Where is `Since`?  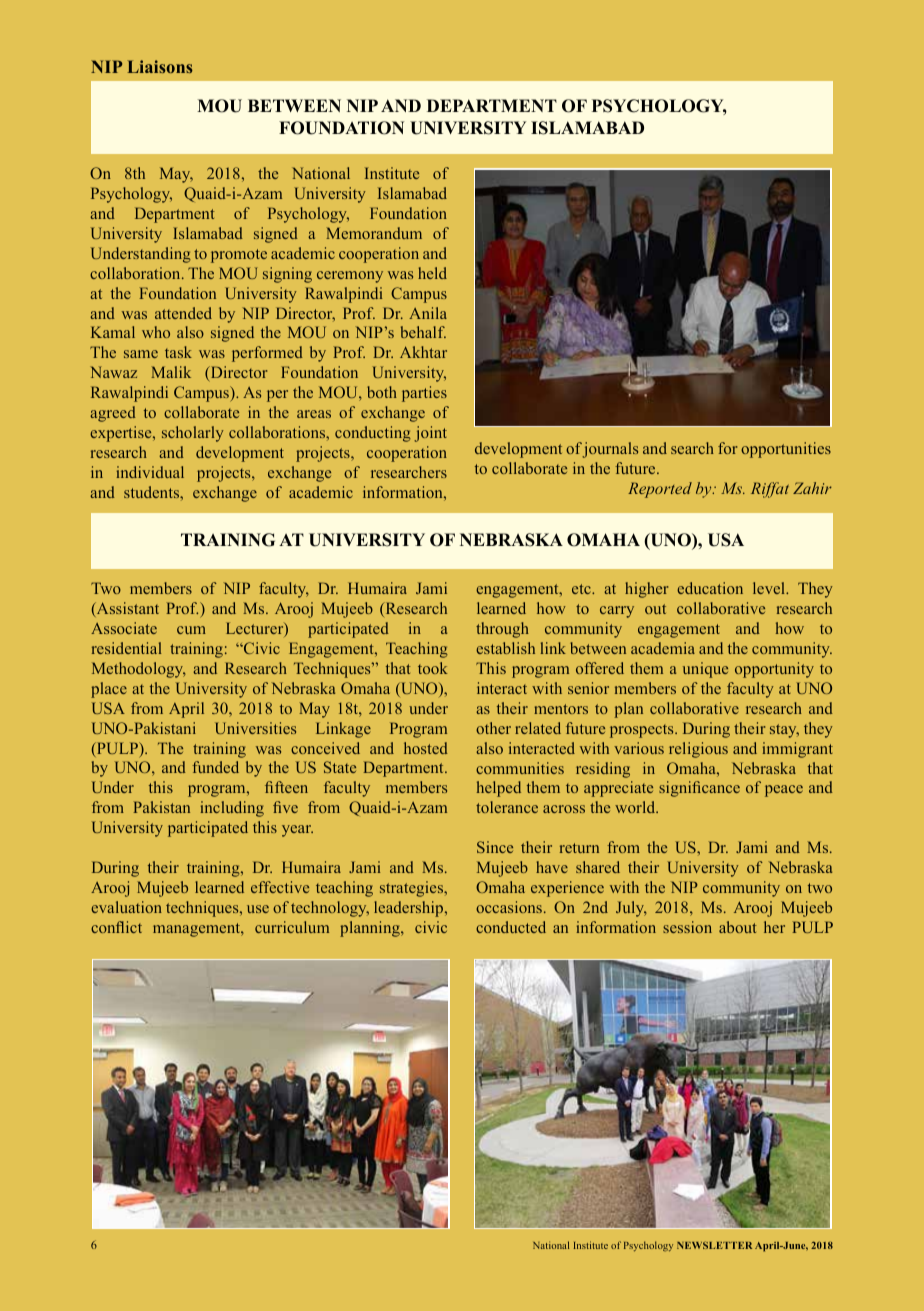 Since is located at coordinates (495, 847).
